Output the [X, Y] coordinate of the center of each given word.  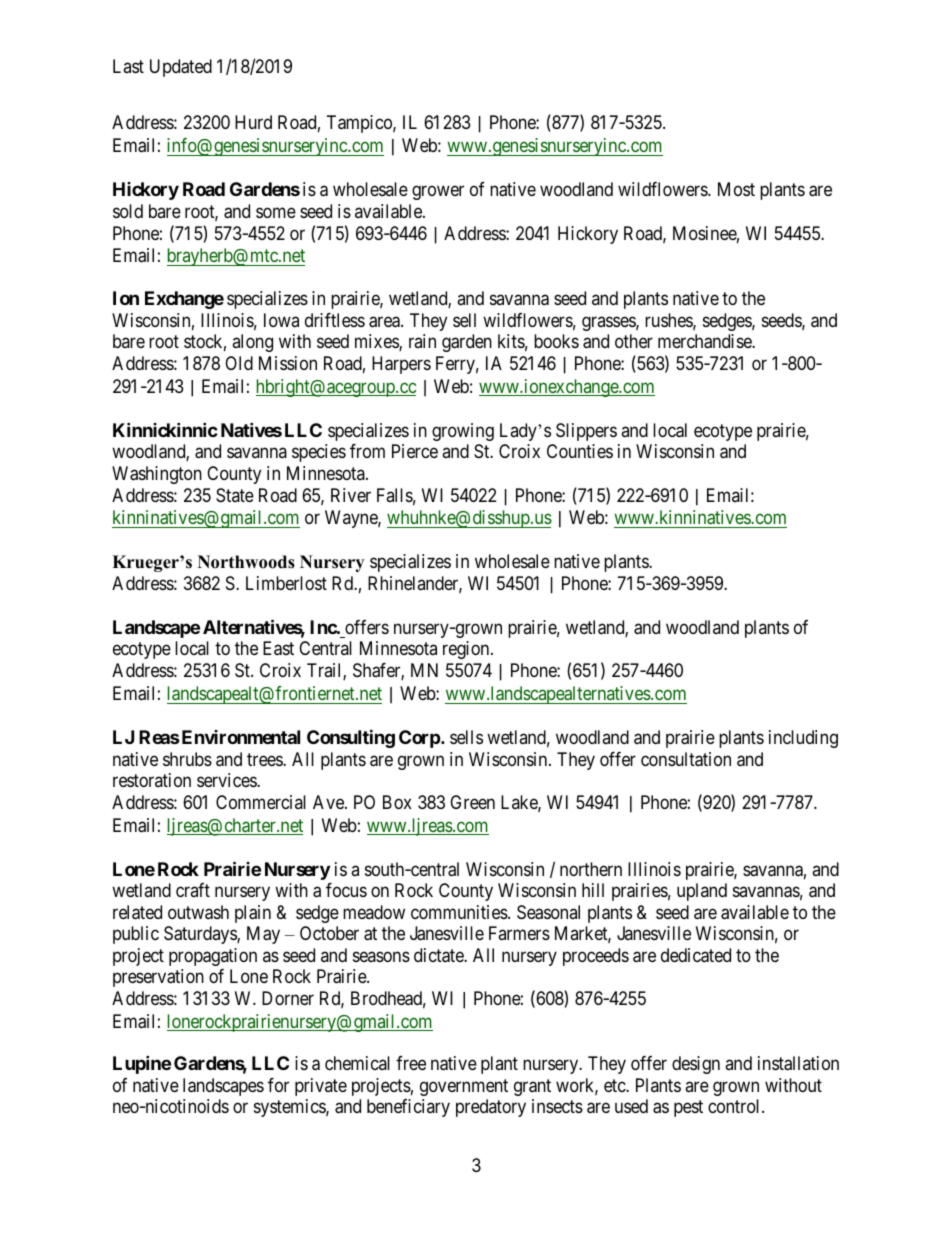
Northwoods [246, 562]
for [278, 1085]
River [351, 495]
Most [736, 189]
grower [438, 193]
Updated [181, 68]
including [803, 739]
